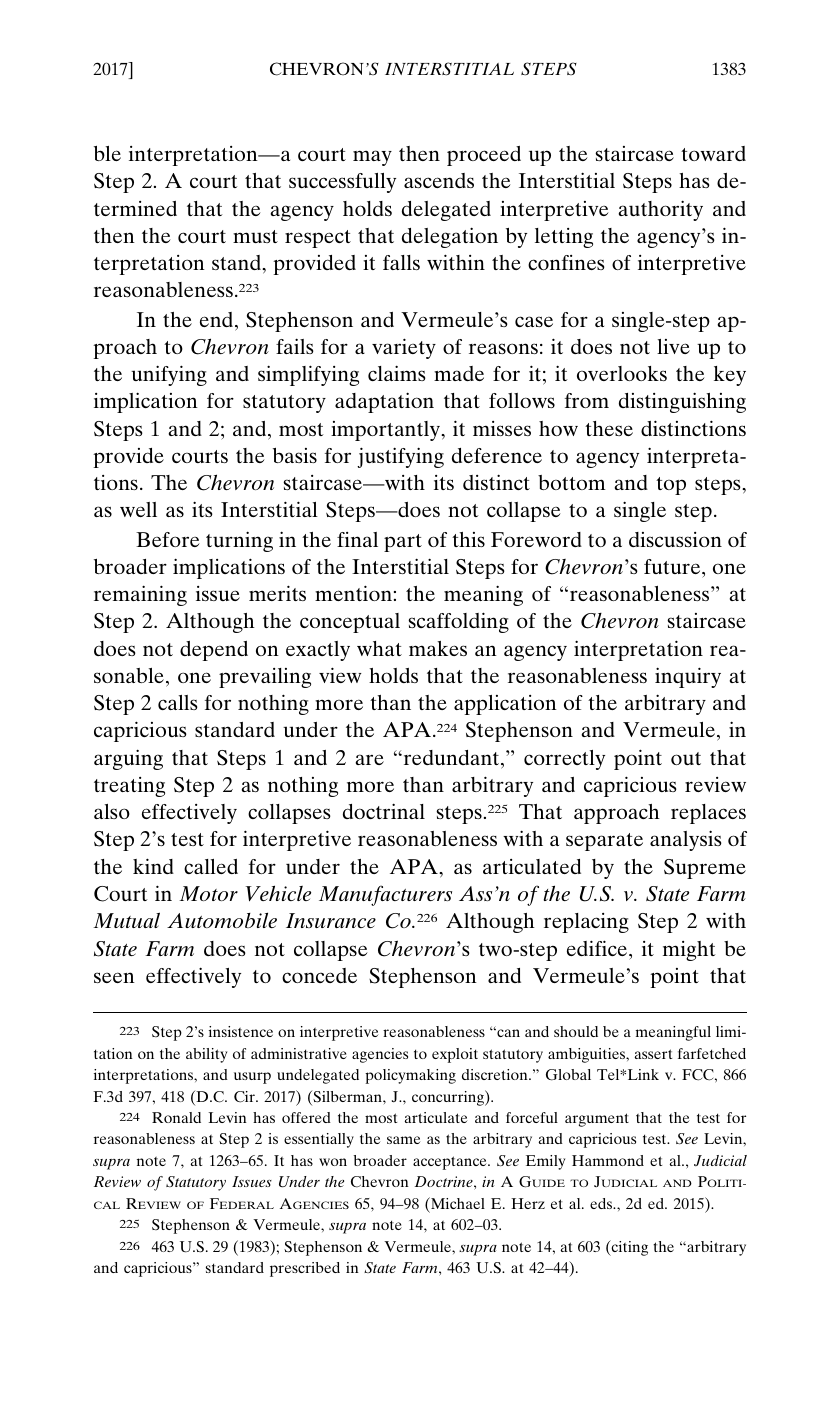 Image resolution: width=840 pixels, height=1402 pixels. I want to click on Michael, so click(457, 1203).
